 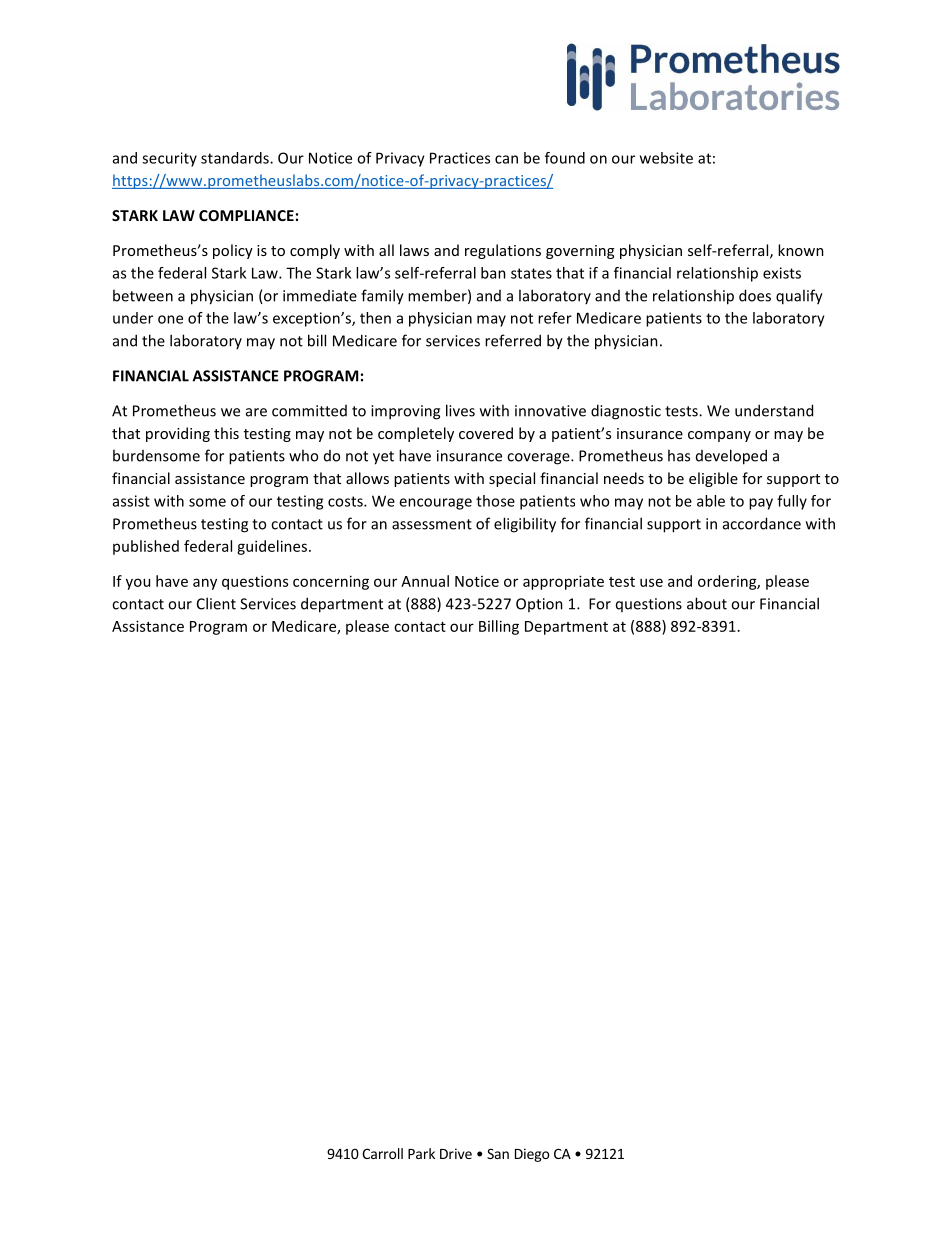 What do you see at coordinates (539, 605) in the page?
I see `Option` at bounding box center [539, 605].
